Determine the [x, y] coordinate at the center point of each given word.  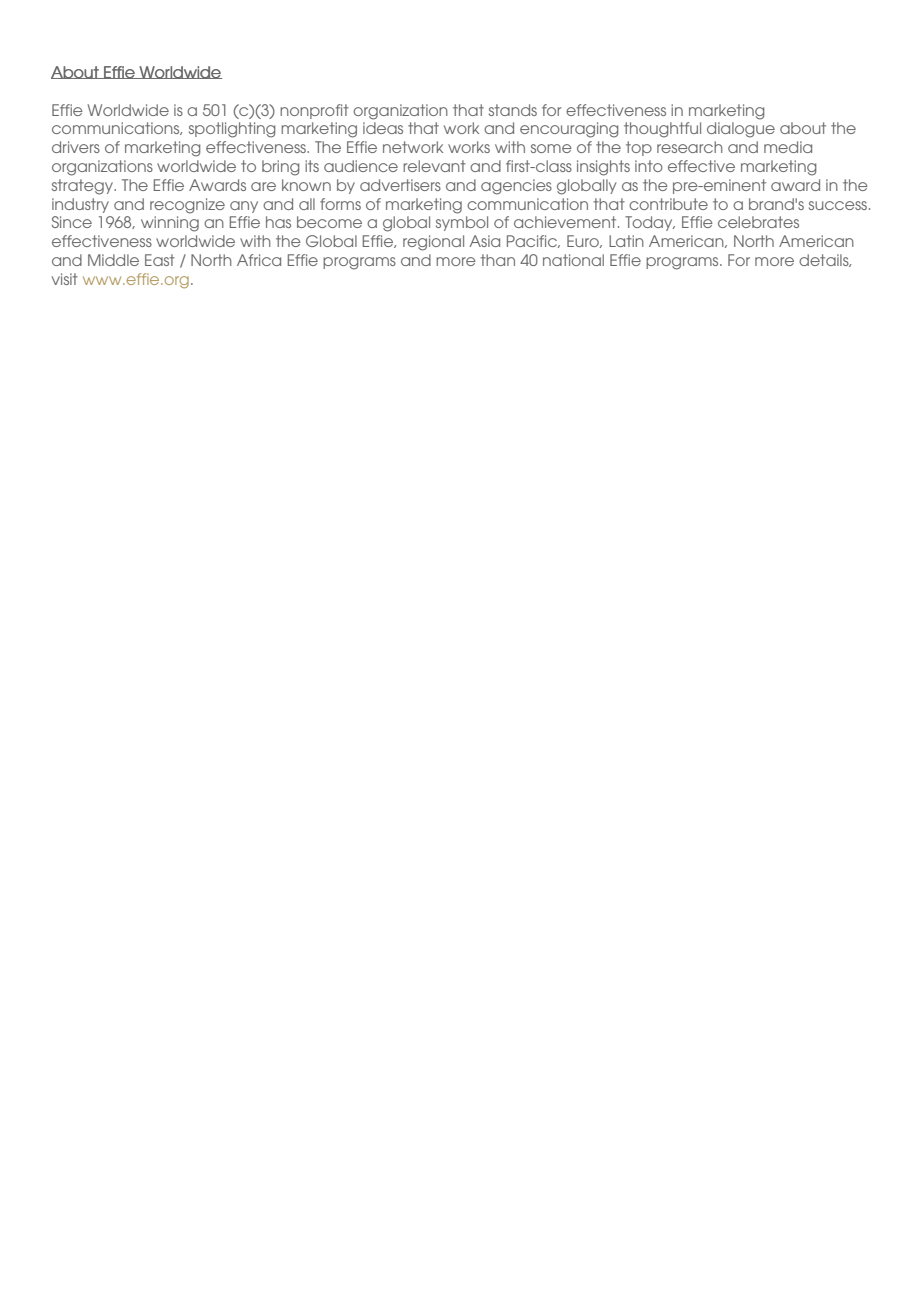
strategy [83, 187]
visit [65, 279]
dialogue [741, 130]
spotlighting [232, 130]
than [497, 260]
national [573, 260]
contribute [668, 204]
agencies [516, 187]
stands [513, 110]
